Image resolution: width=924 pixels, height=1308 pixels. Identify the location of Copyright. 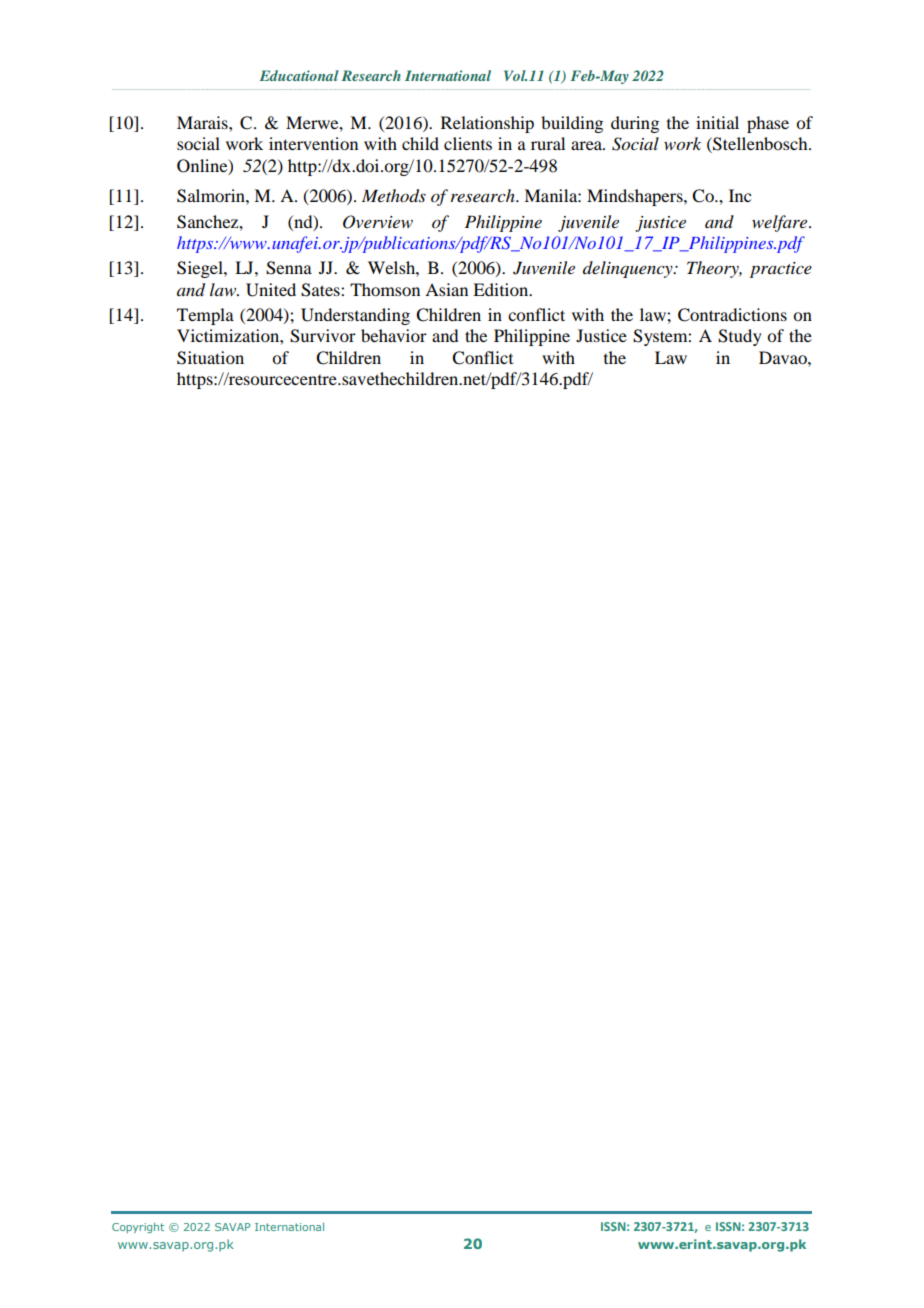
(138, 1228).
